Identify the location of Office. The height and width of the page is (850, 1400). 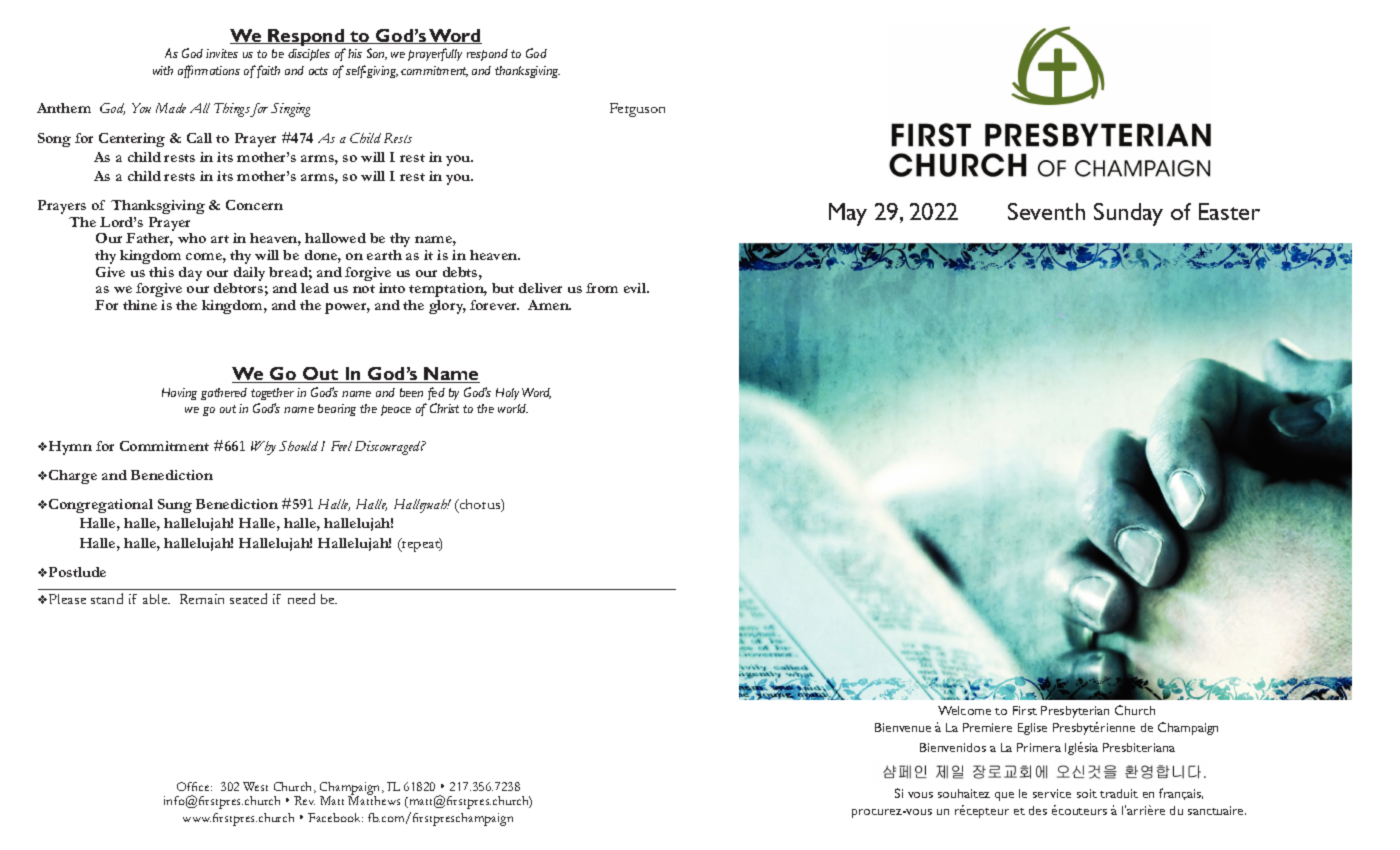
(194, 786).
